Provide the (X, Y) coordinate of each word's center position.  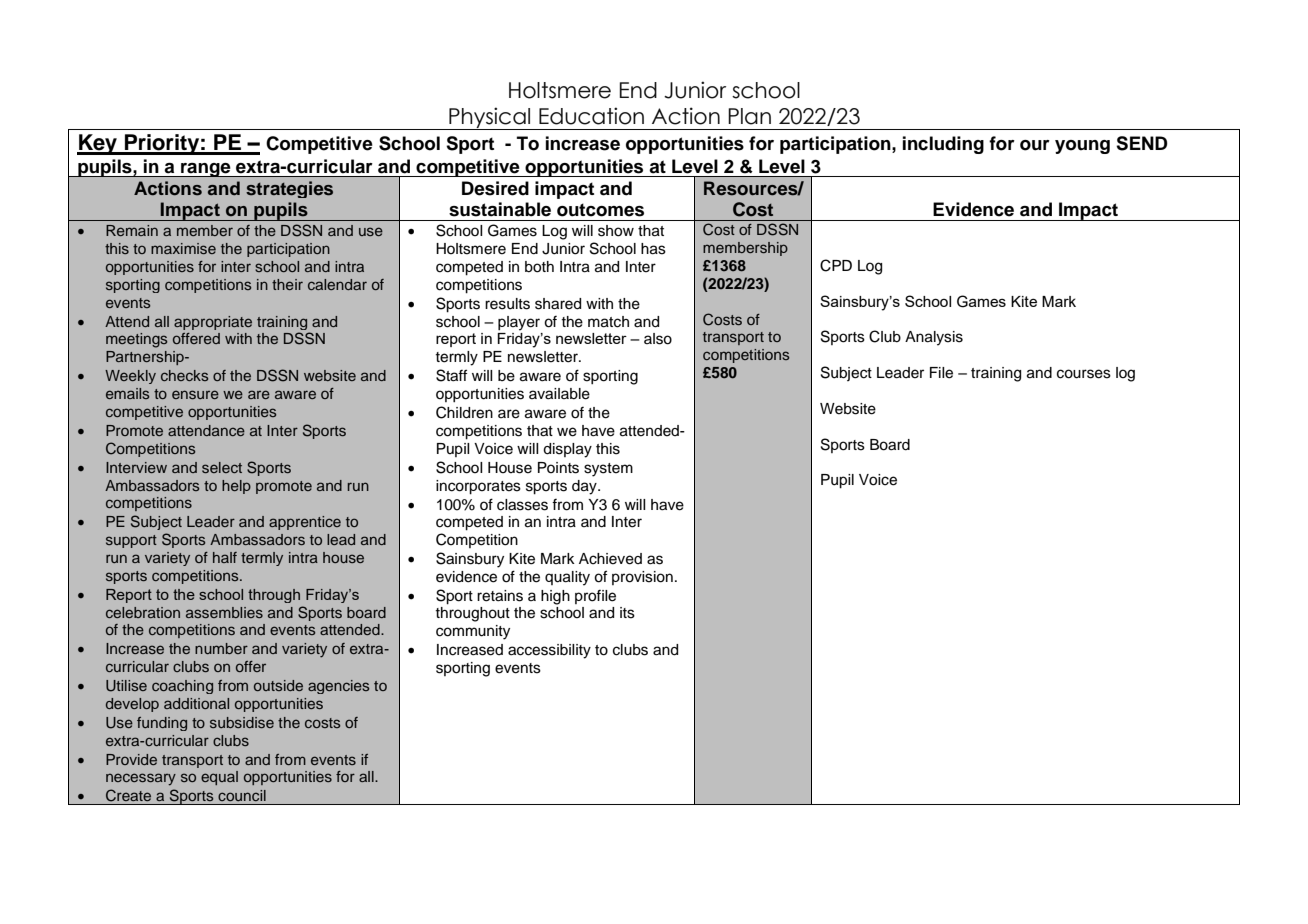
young (1082, 147)
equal (219, 778)
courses (1084, 374)
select (222, 467)
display (567, 450)
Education (591, 116)
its (627, 613)
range (206, 170)
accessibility (549, 651)
